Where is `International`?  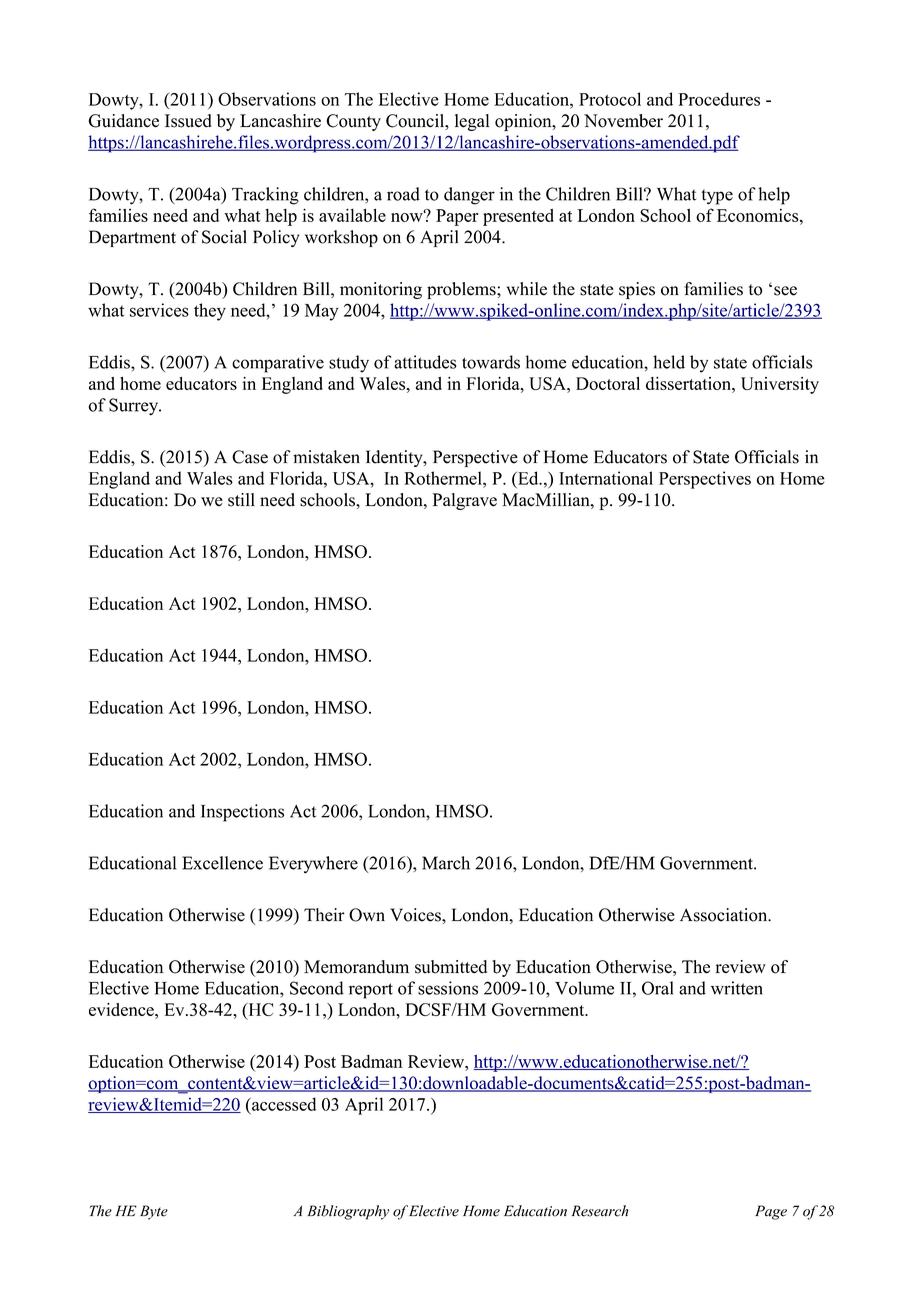
International is located at coordinates (606, 478).
